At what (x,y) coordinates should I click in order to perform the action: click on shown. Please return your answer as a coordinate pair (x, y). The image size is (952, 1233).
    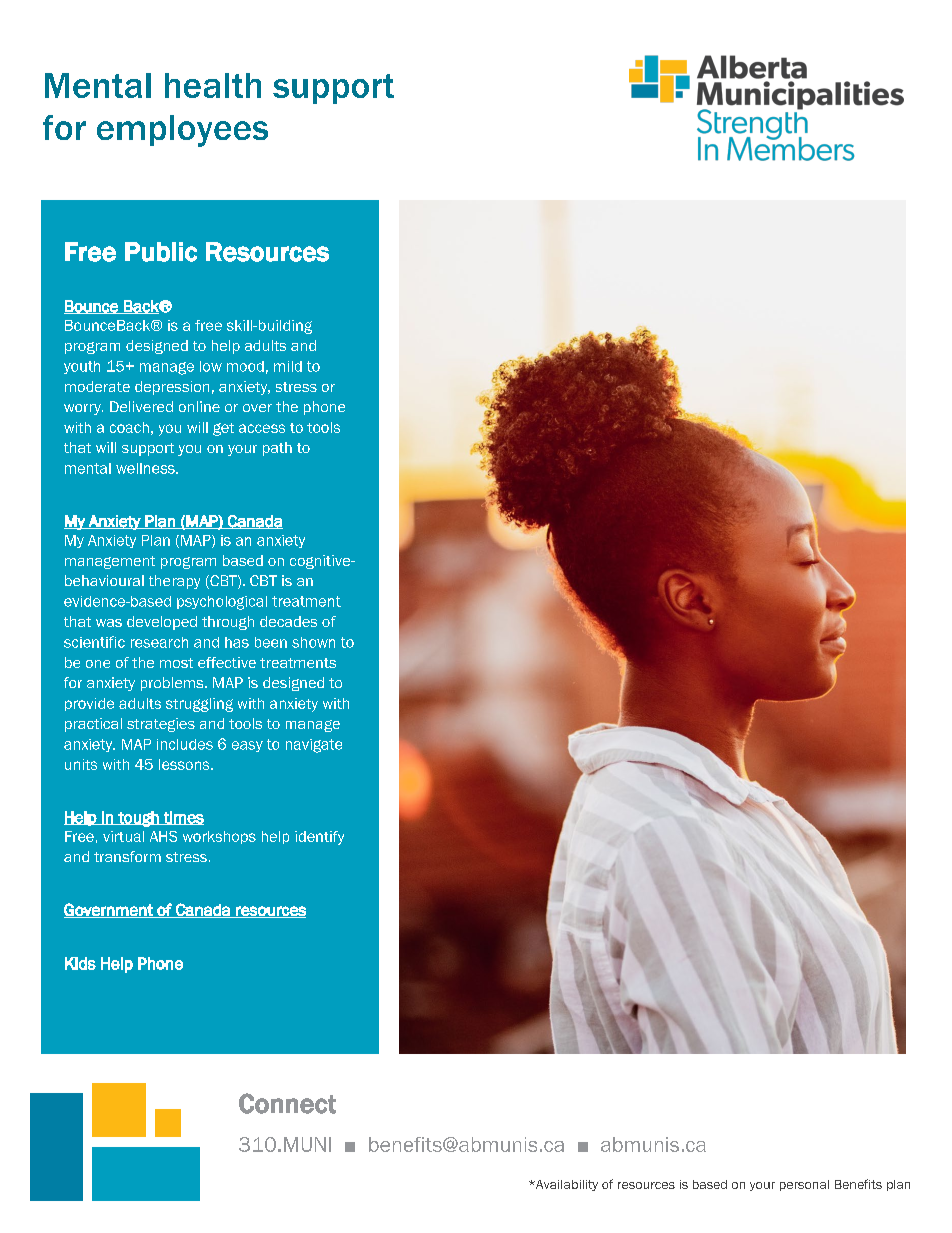
    Looking at the image, I should click on (313, 642).
